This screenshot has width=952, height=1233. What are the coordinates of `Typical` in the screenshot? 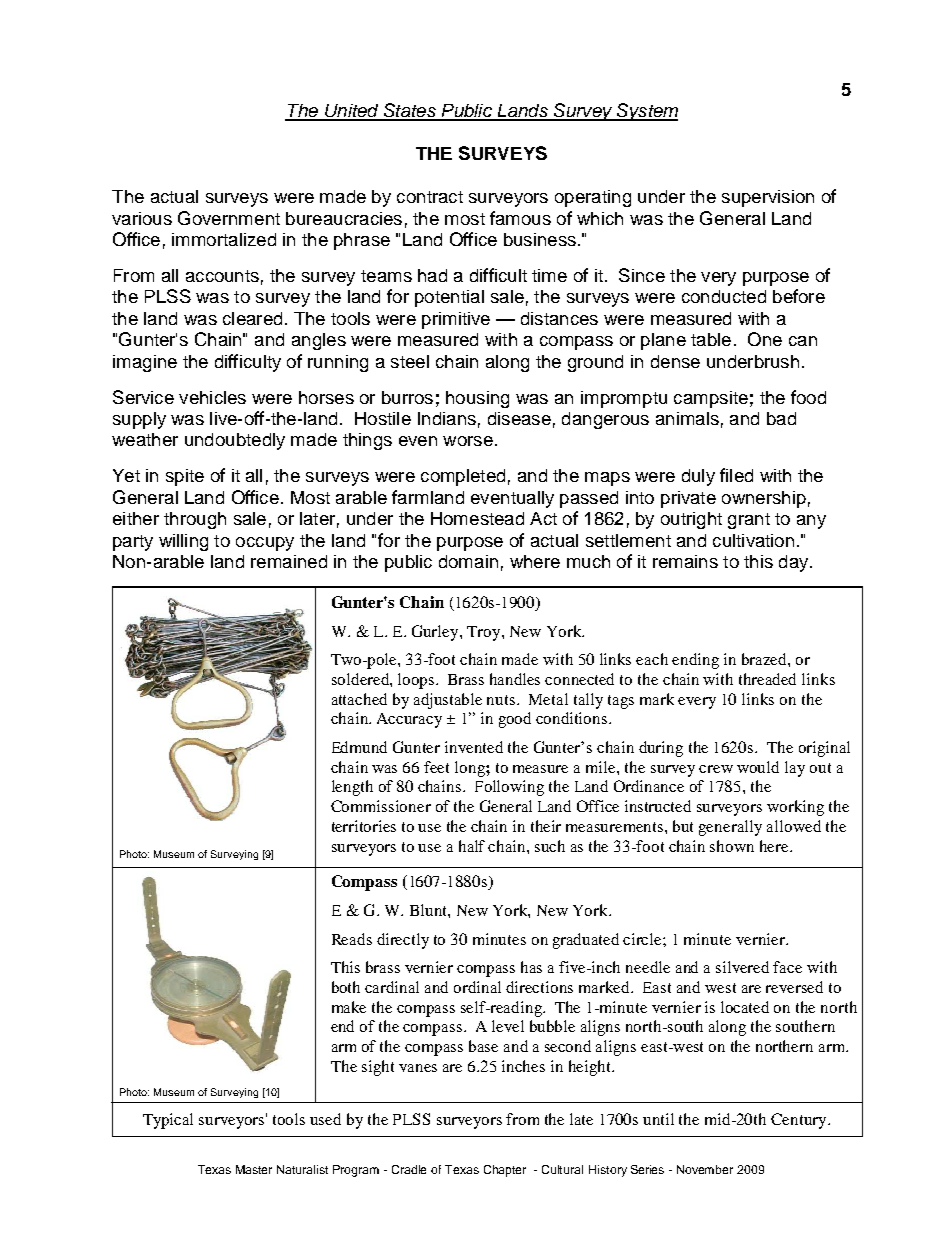 It's located at (168, 1121).
